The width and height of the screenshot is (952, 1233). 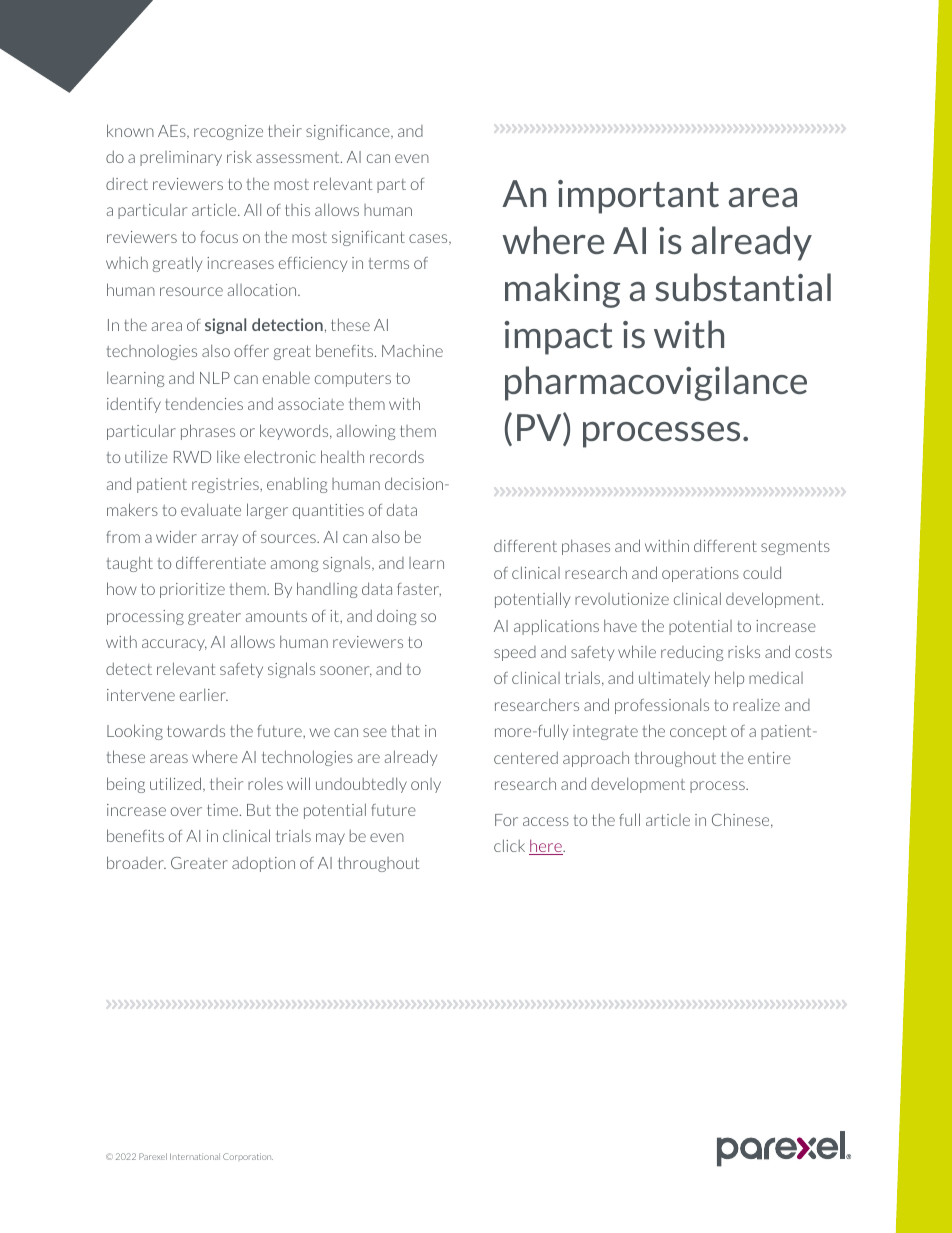 What do you see at coordinates (692, 653) in the screenshot?
I see `reducing` at bounding box center [692, 653].
